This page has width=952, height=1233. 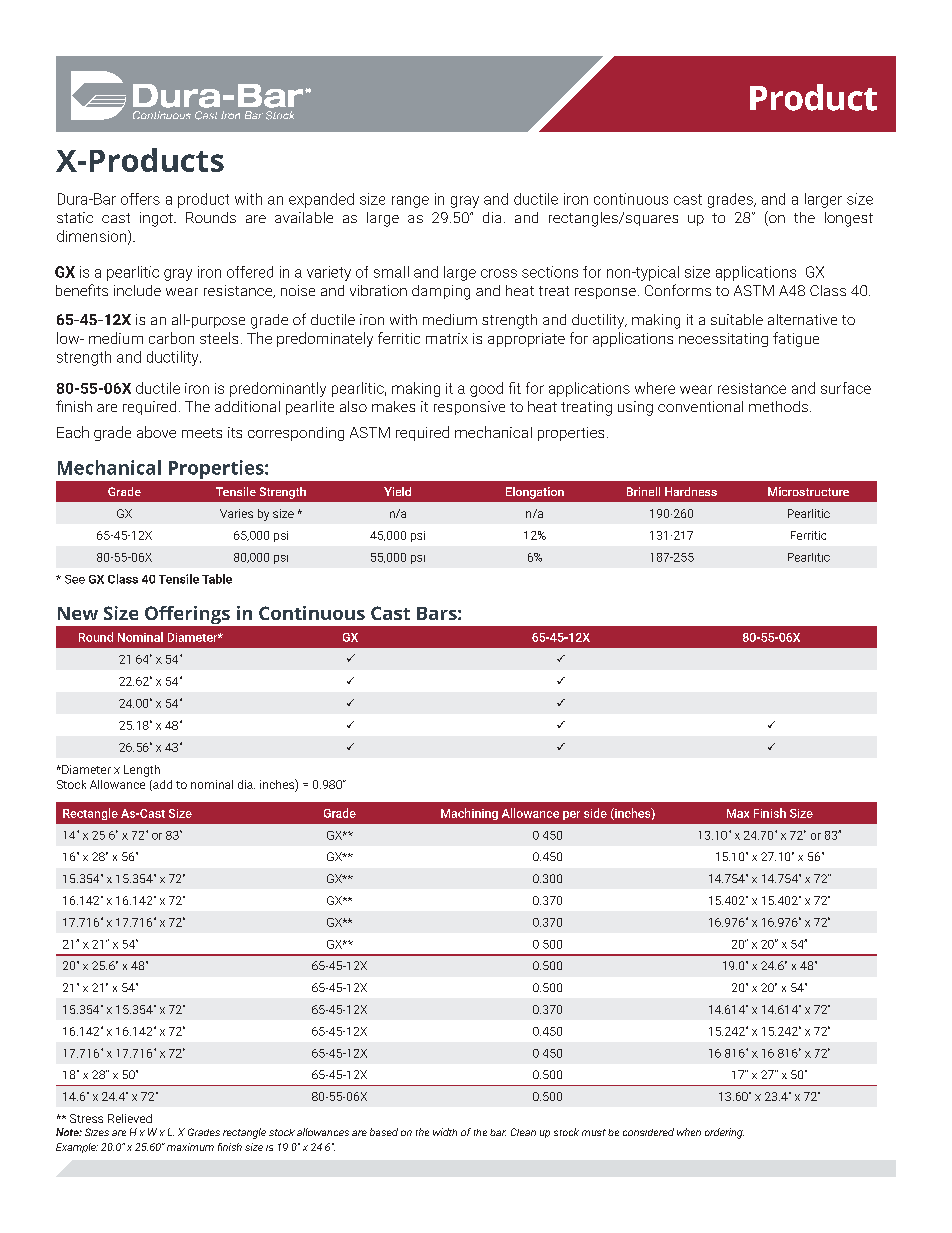 I want to click on ingot, so click(x=157, y=219).
